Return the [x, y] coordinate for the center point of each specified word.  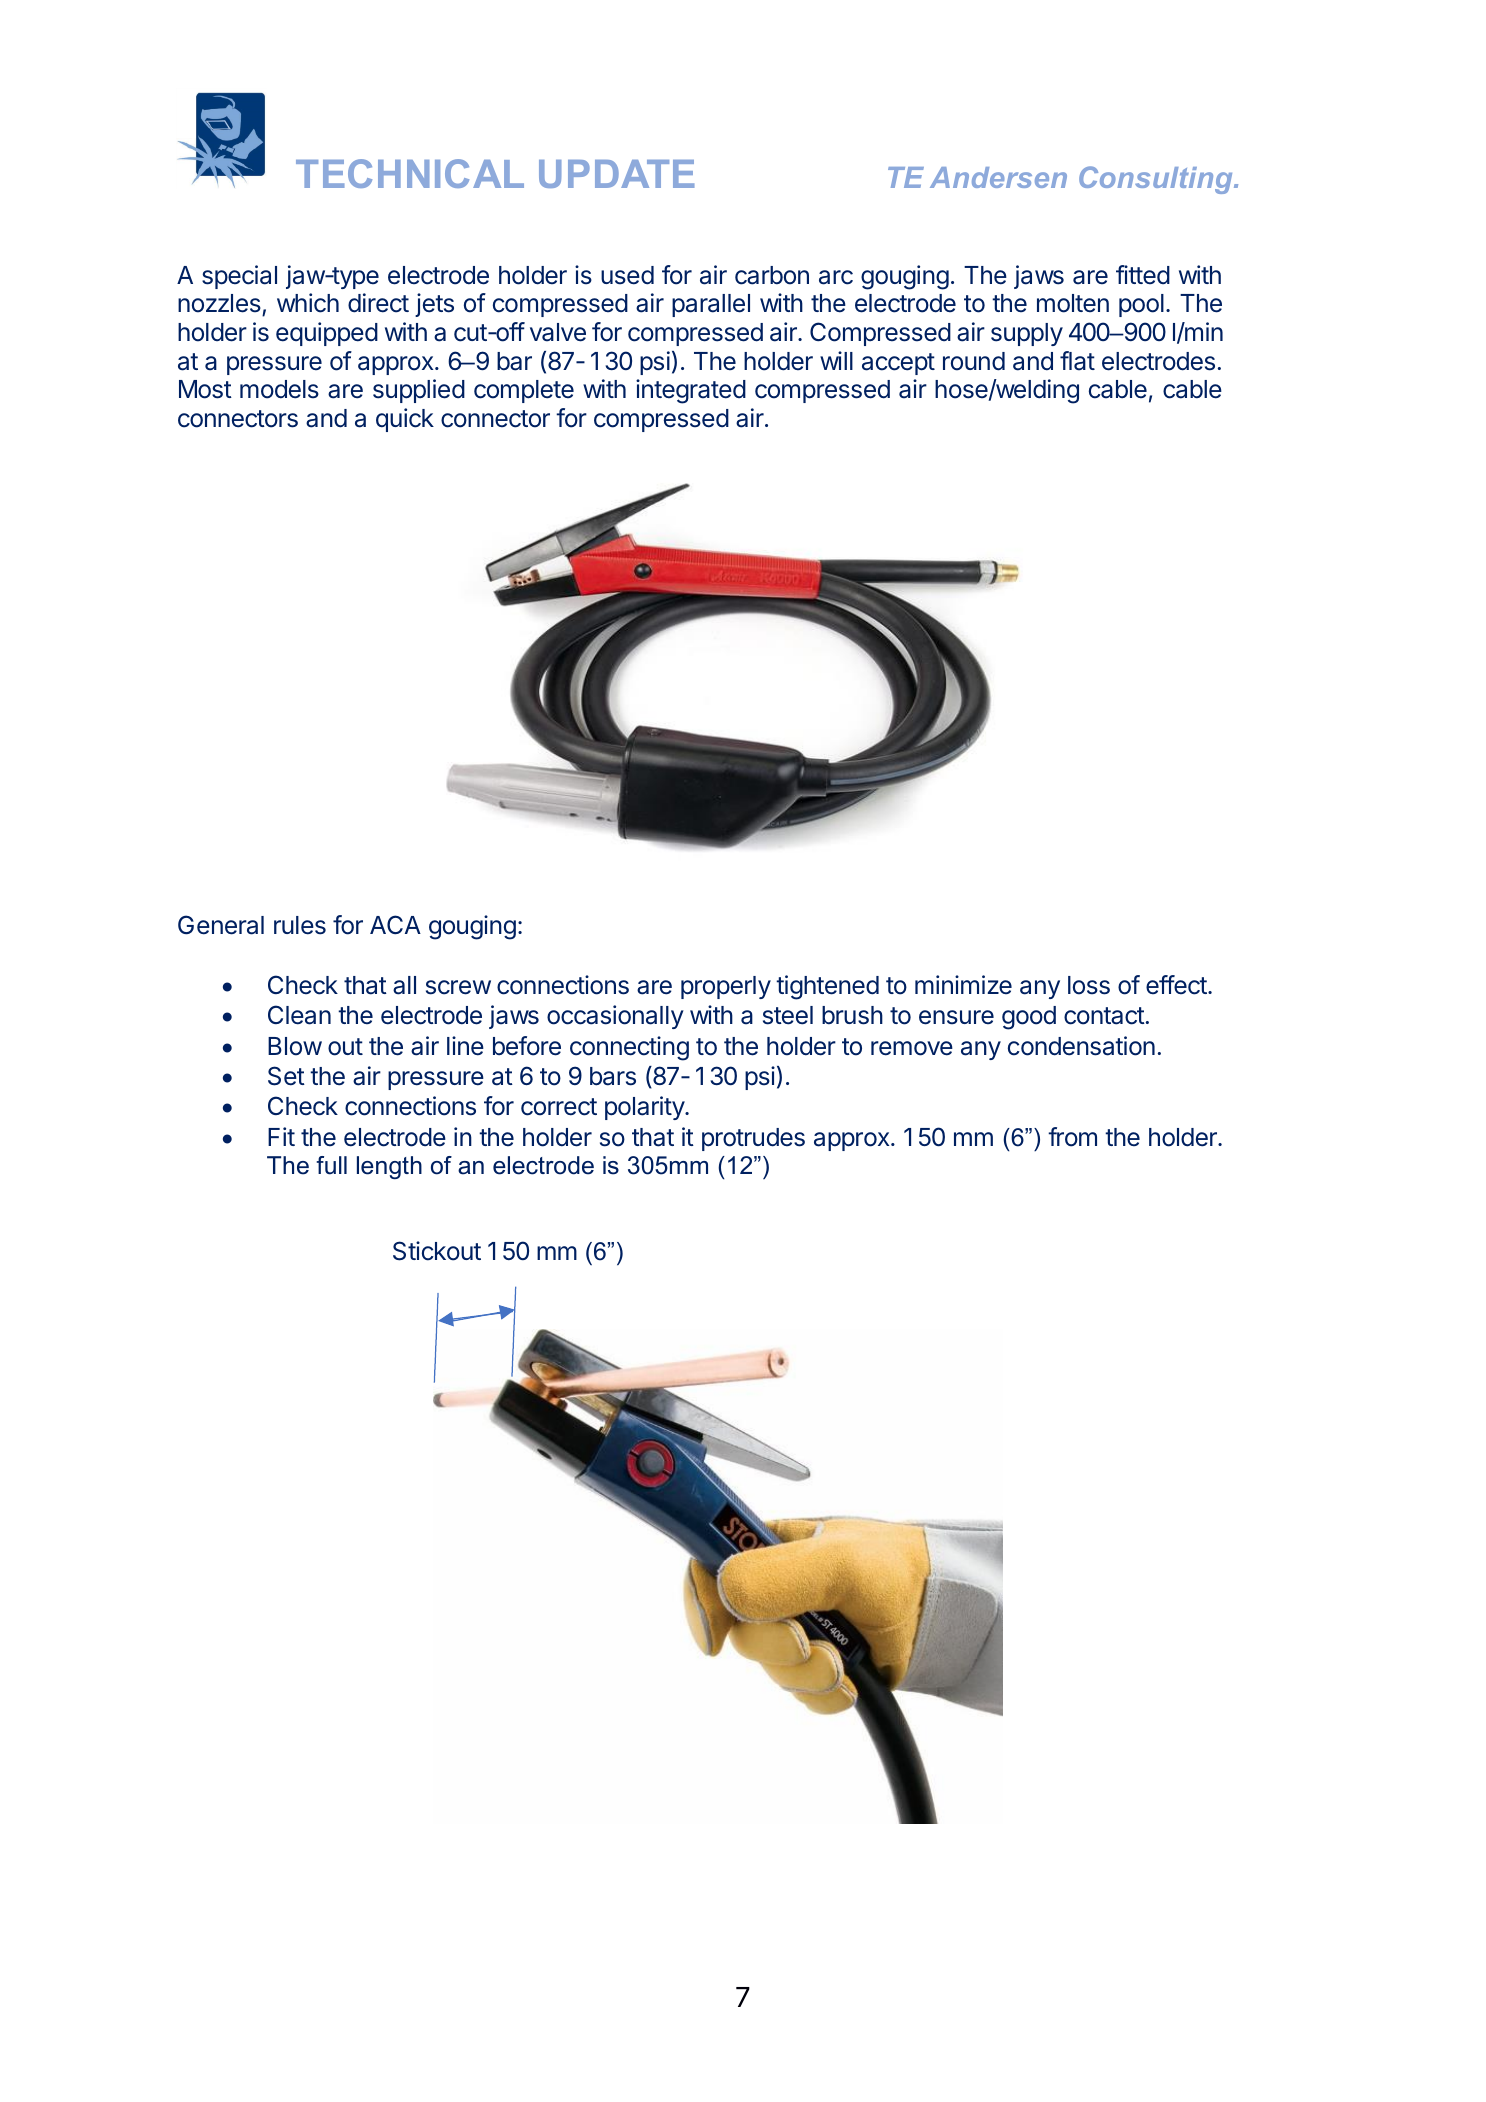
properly [726, 987]
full [331, 1165]
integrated [691, 391]
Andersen [998, 177]
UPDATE [616, 174]
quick [405, 420]
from [1072, 1137]
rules [300, 925]
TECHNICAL [410, 173]
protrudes [753, 1139]
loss [1089, 985]
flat [1077, 361]
